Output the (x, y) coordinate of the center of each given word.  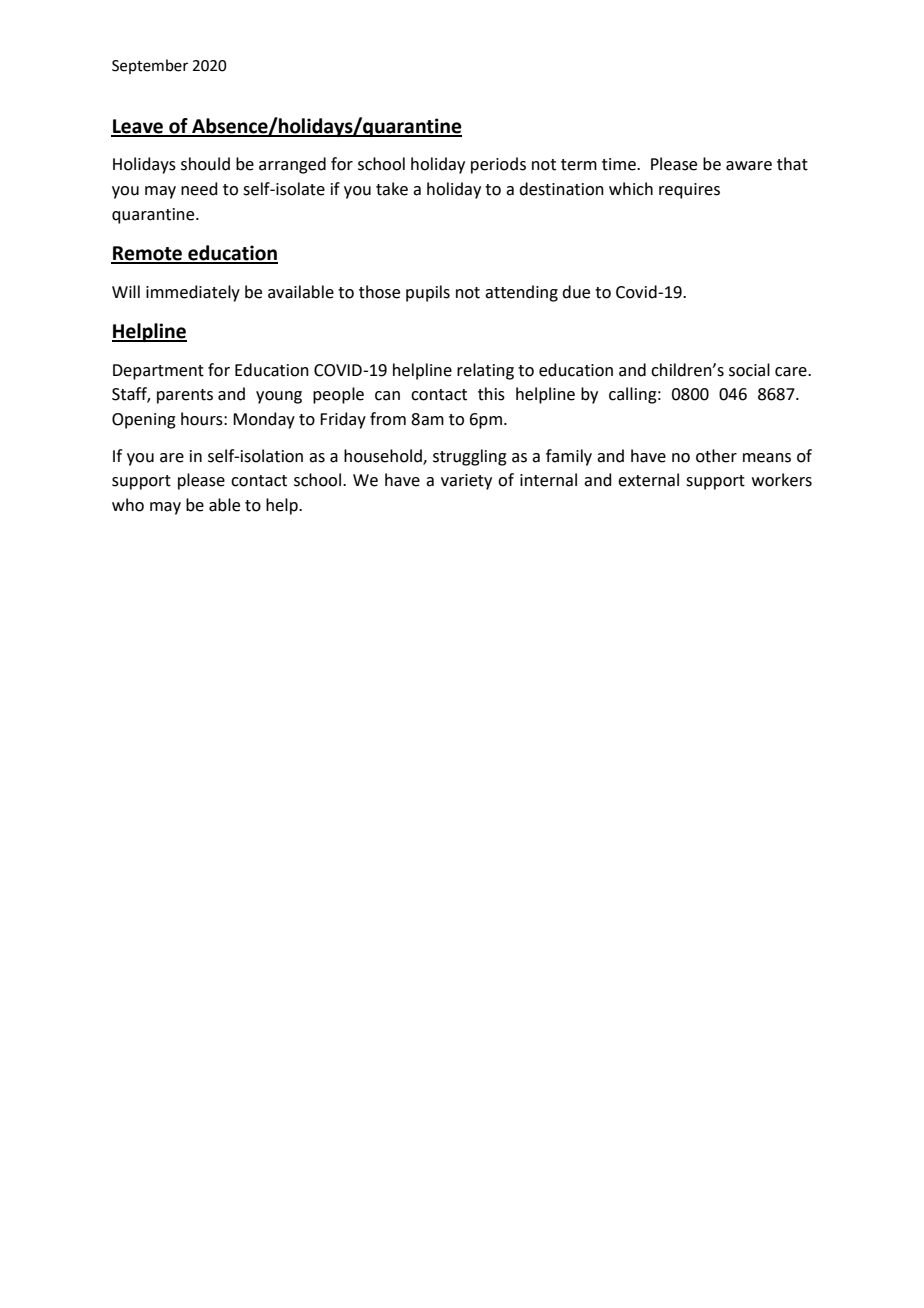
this (491, 394)
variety (466, 482)
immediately (193, 293)
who (128, 505)
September (150, 66)
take (392, 189)
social (749, 370)
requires (689, 191)
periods (498, 165)
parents (185, 396)
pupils (428, 293)
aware (749, 166)
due (576, 292)
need (199, 189)
